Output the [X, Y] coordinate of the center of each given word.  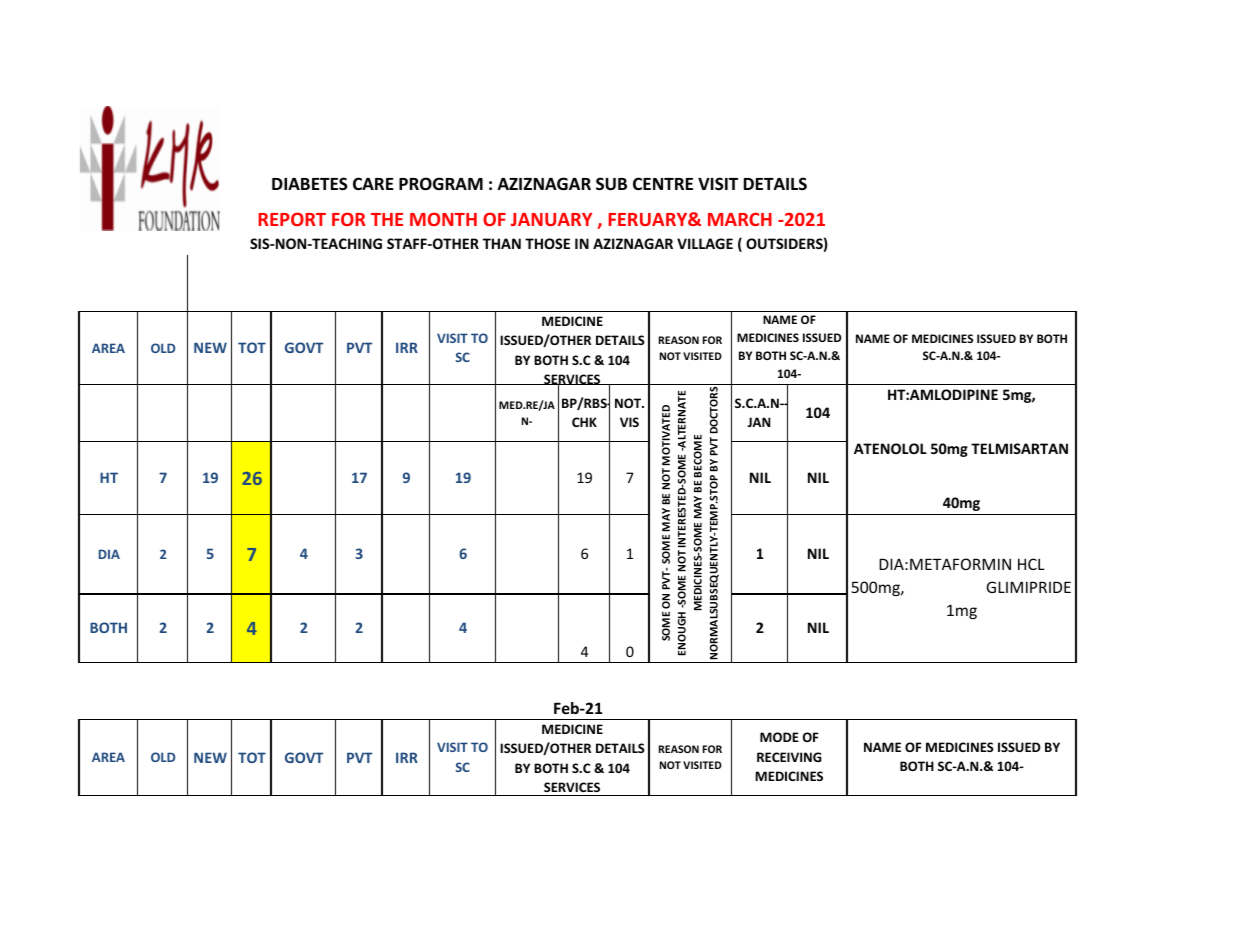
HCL [1031, 564]
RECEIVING [789, 757]
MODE [779, 737]
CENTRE [663, 183]
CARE [373, 183]
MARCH [740, 219]
